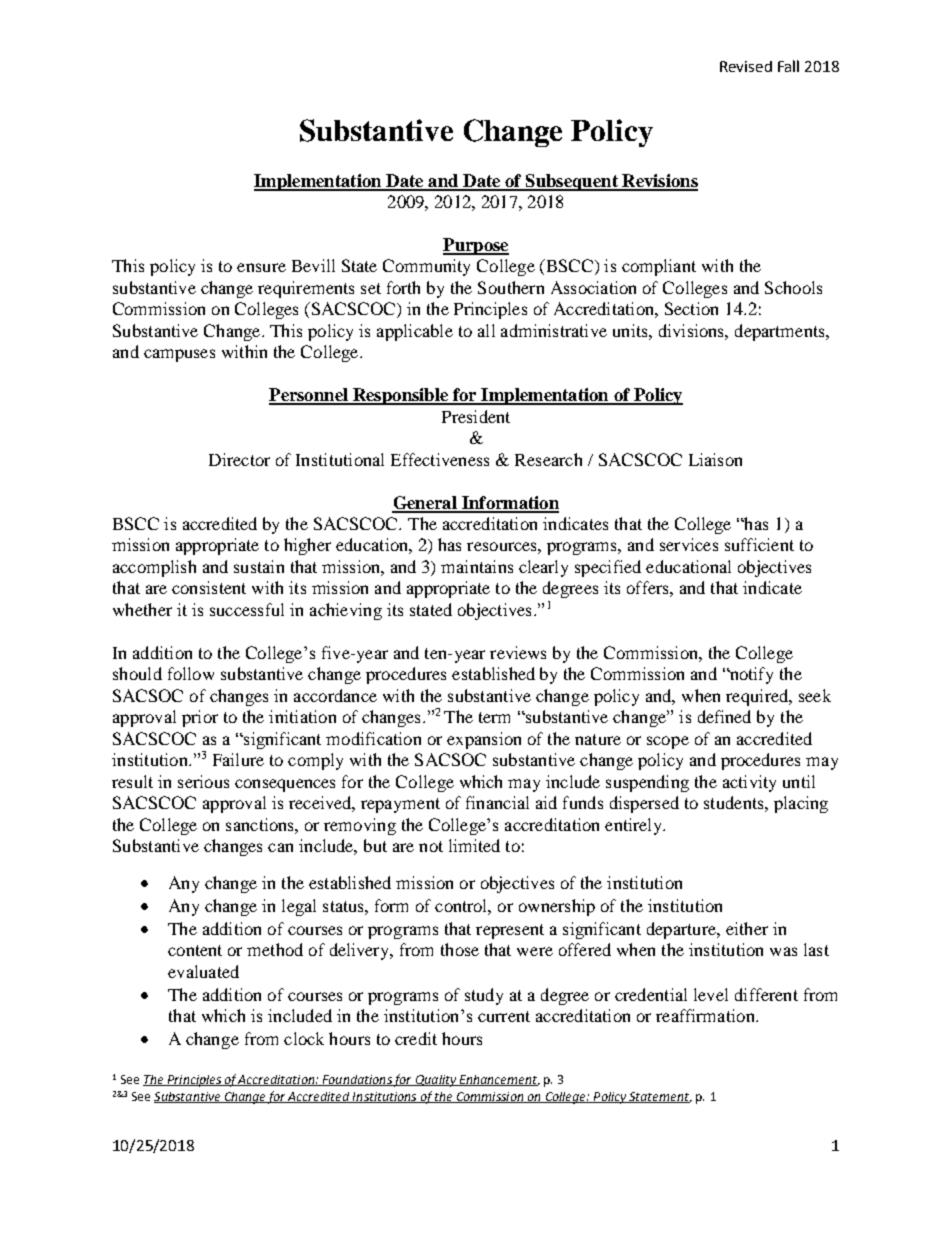 The image size is (952, 1233). I want to click on reaffirmation, so click(706, 1015).
